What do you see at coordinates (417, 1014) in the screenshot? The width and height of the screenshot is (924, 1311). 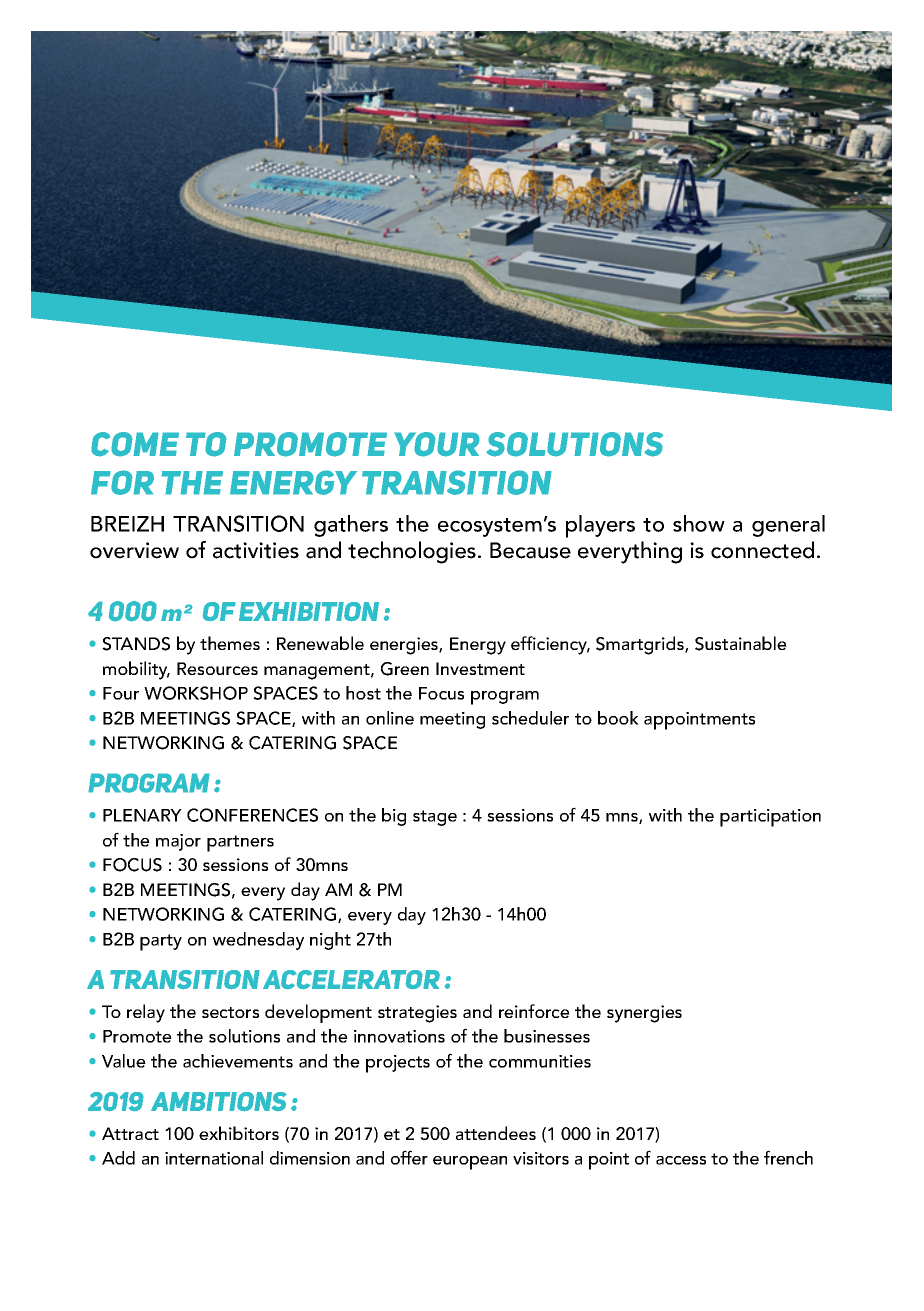 I see `strategies` at bounding box center [417, 1014].
